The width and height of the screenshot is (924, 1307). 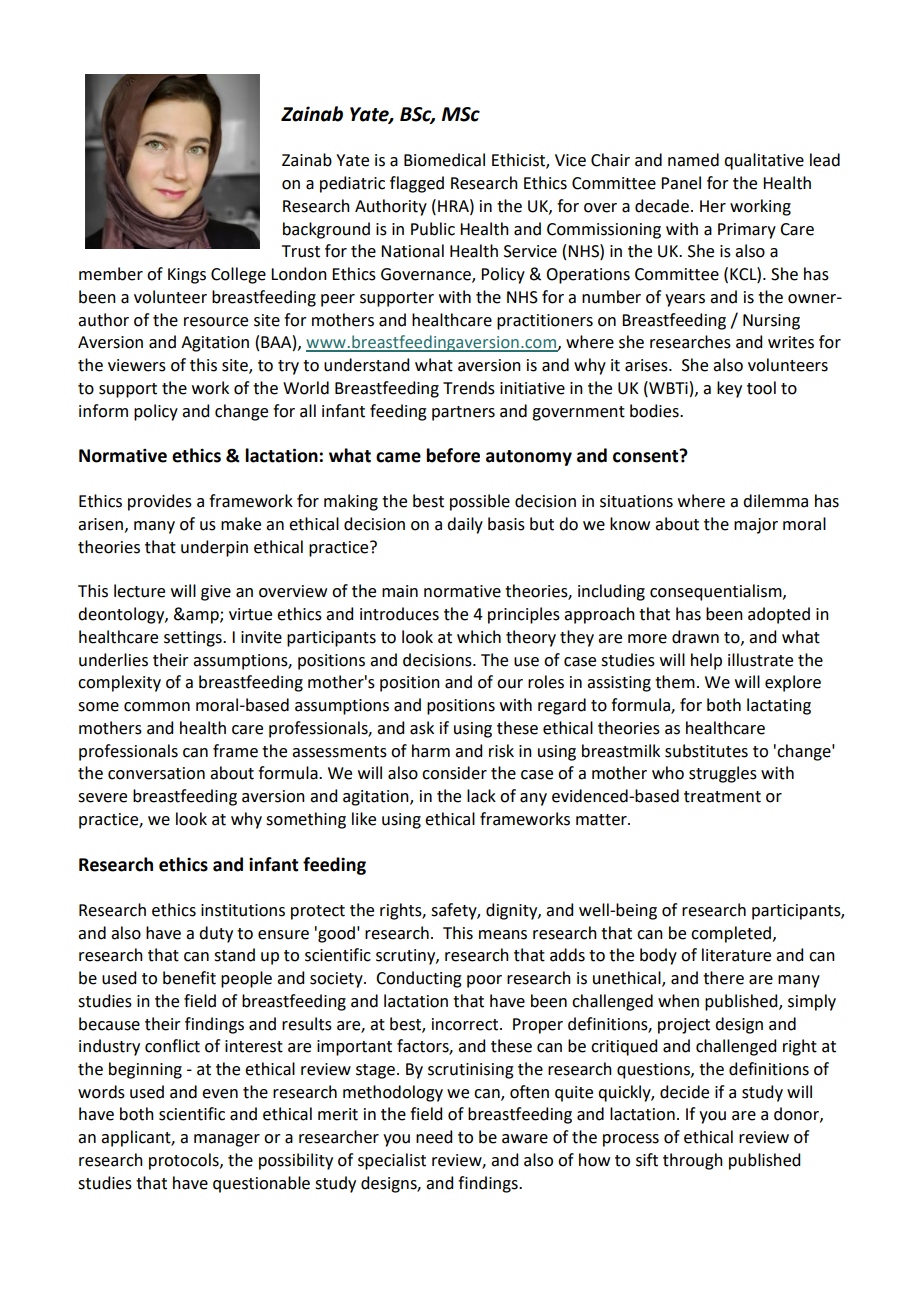 I want to click on flagged, so click(x=417, y=184).
